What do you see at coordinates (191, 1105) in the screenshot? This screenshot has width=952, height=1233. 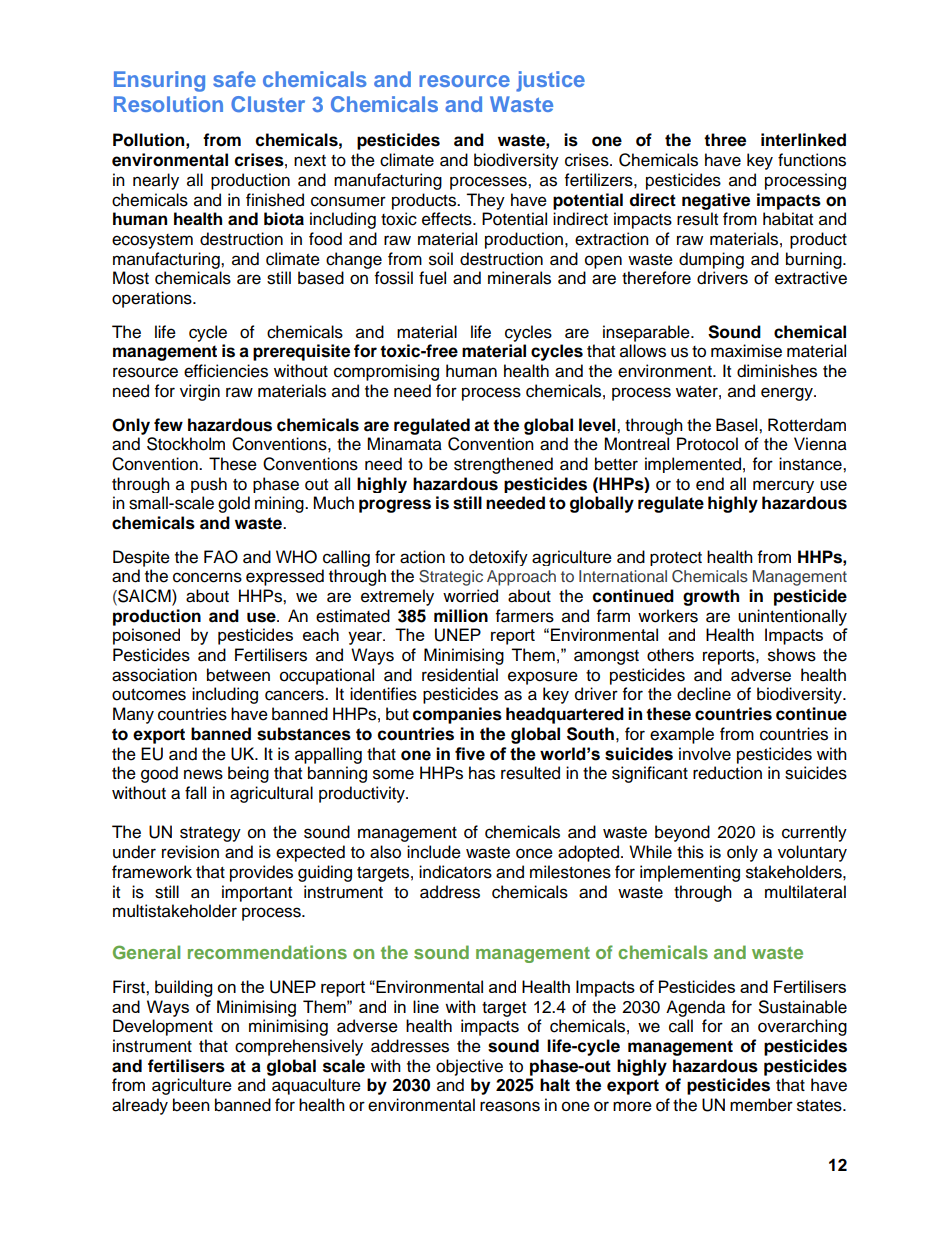 I see `been` at bounding box center [191, 1105].
